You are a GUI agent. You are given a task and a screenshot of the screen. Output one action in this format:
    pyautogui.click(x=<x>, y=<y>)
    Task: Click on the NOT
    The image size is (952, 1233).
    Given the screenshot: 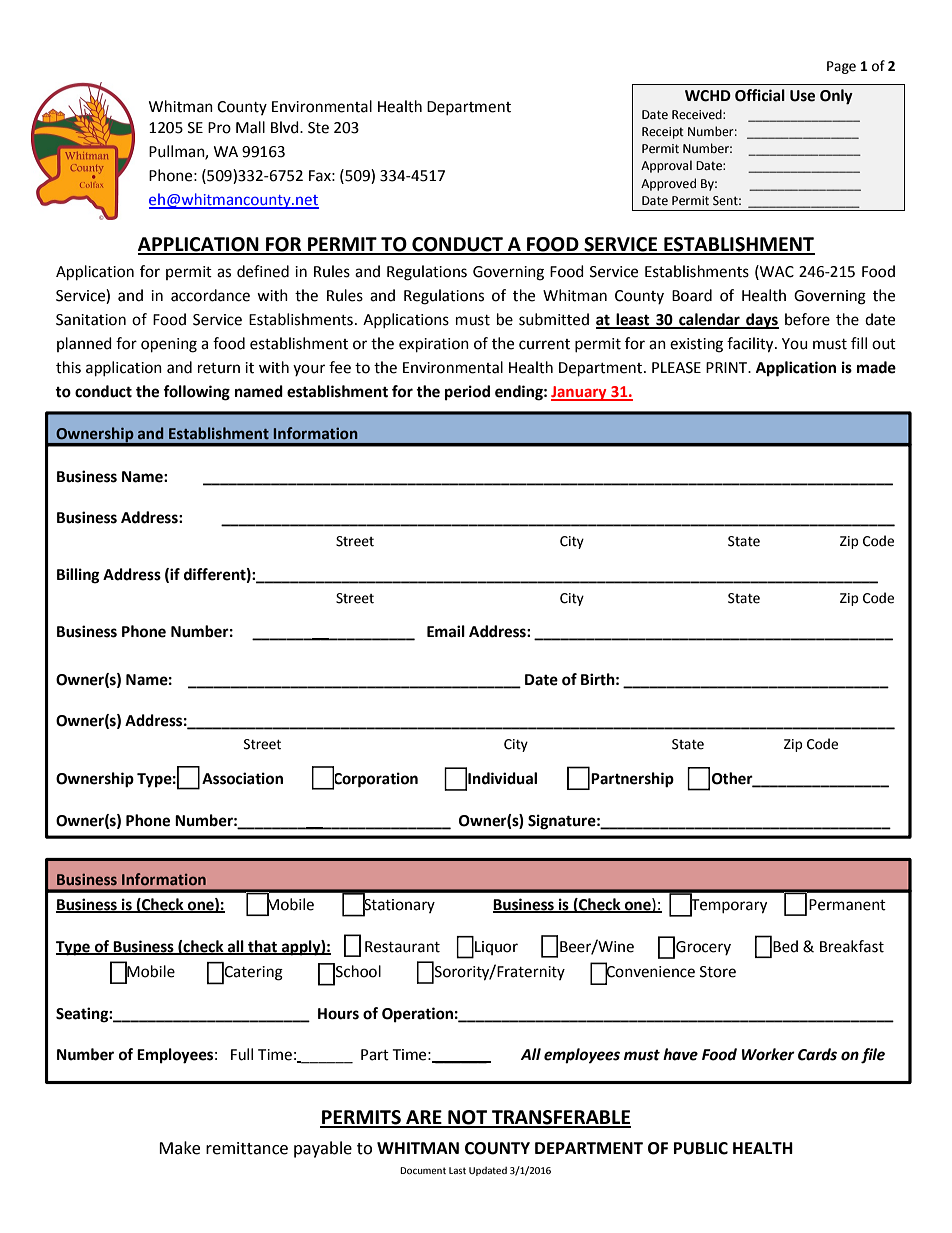 What is the action you would take?
    pyautogui.click(x=468, y=1118)
